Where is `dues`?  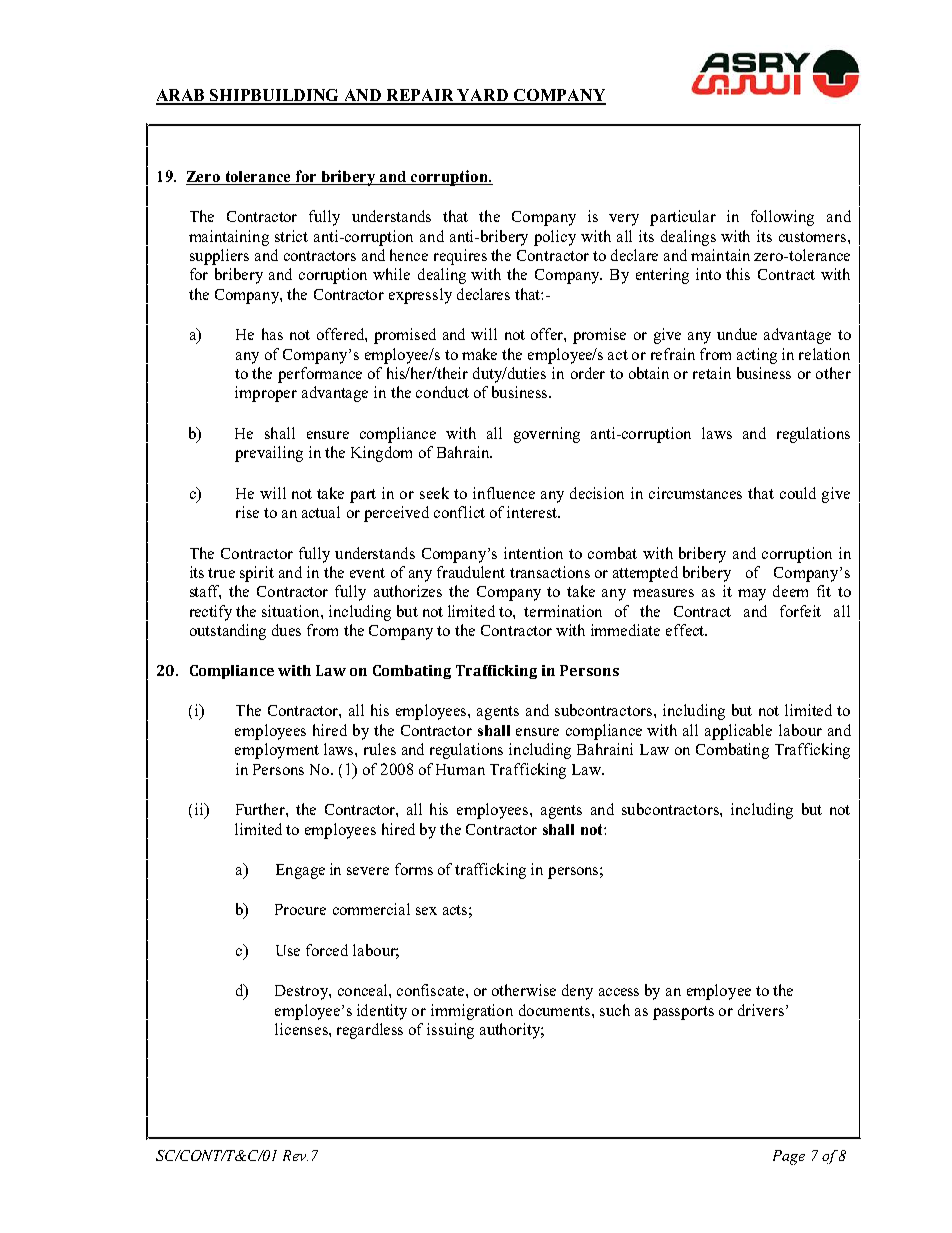 dues is located at coordinates (286, 630).
